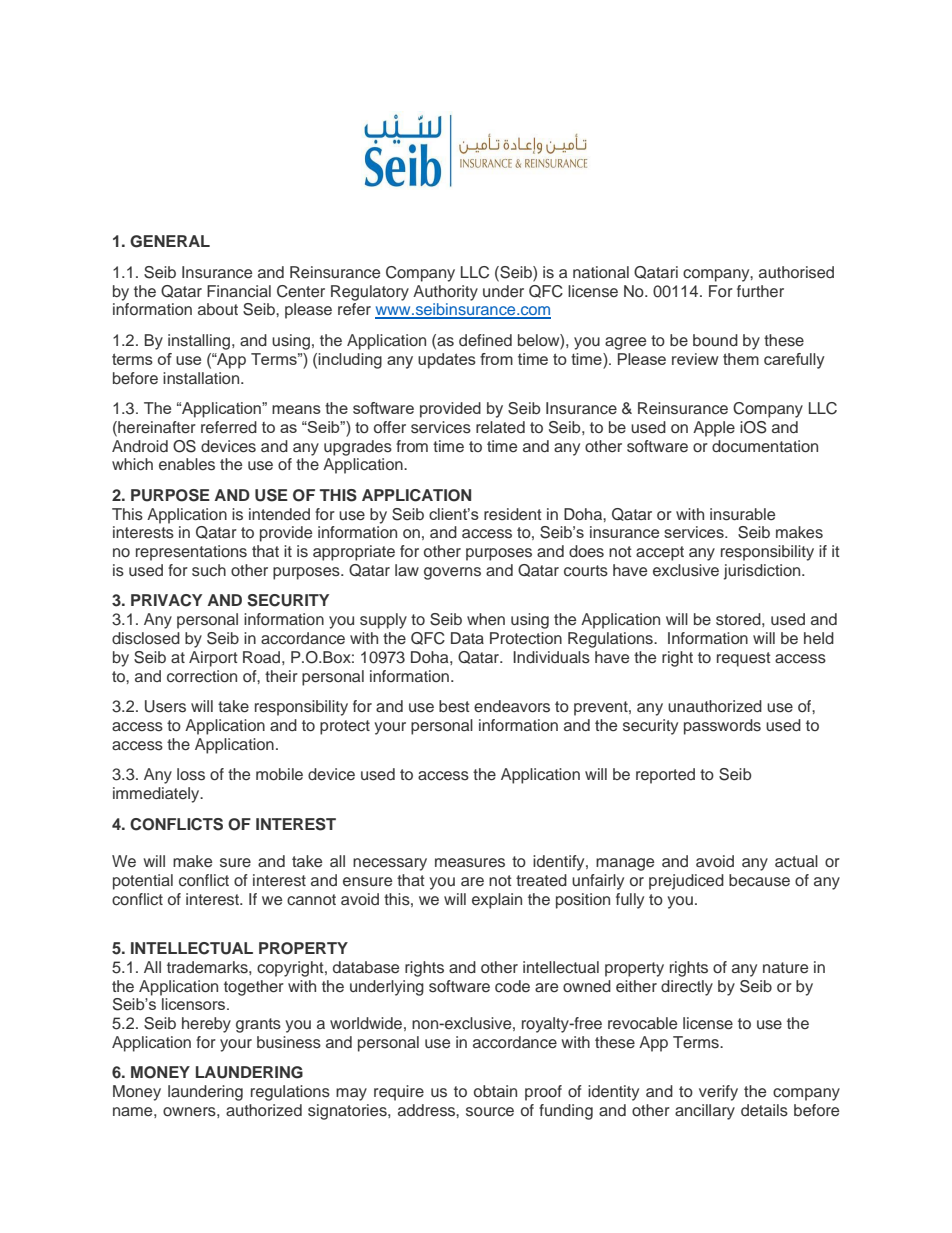 The width and height of the screenshot is (952, 1233). Describe the element at coordinates (239, 291) in the screenshot. I see `Financial` at that location.
